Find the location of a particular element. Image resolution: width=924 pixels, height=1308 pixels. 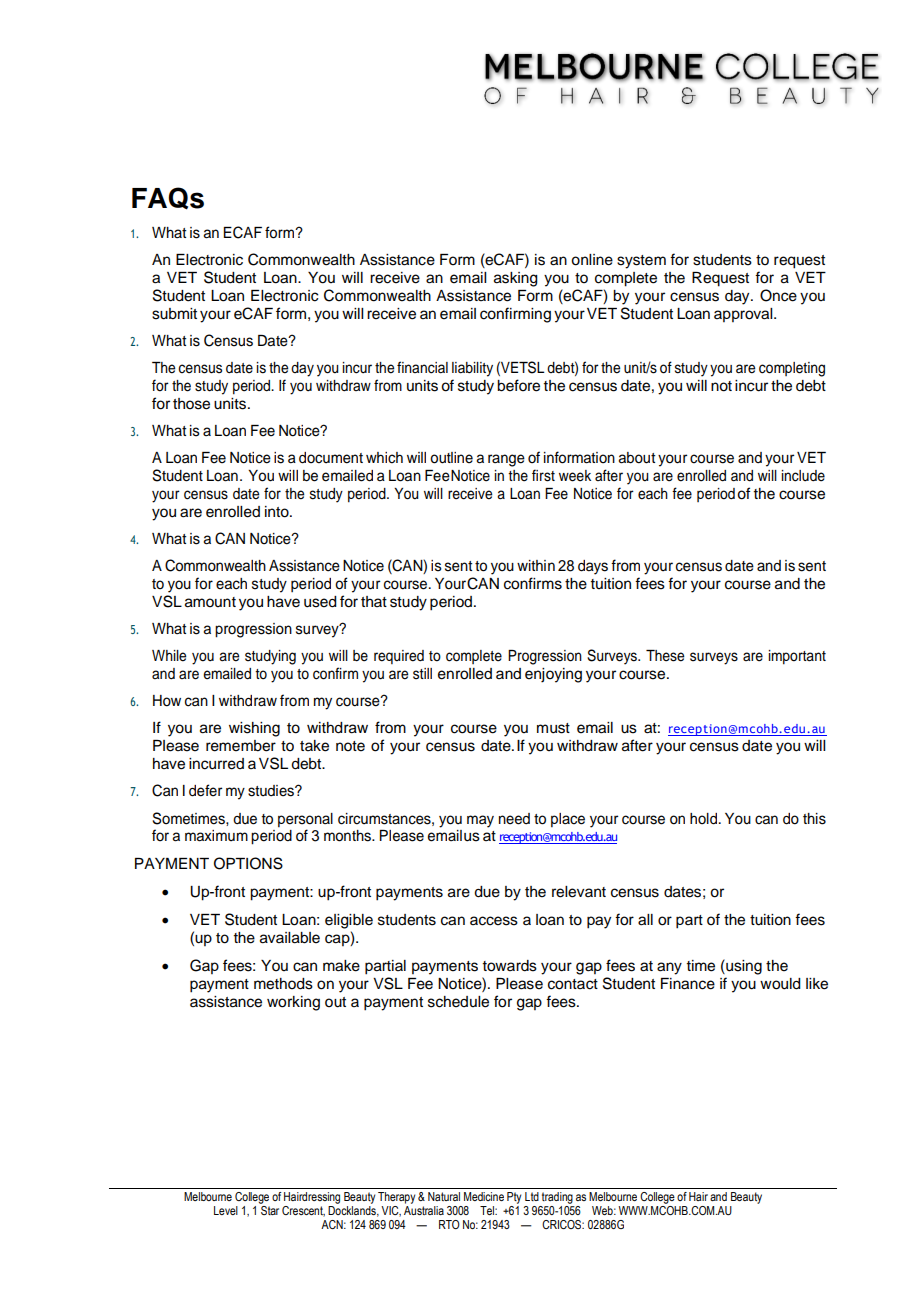

remember is located at coordinates (241, 746).
